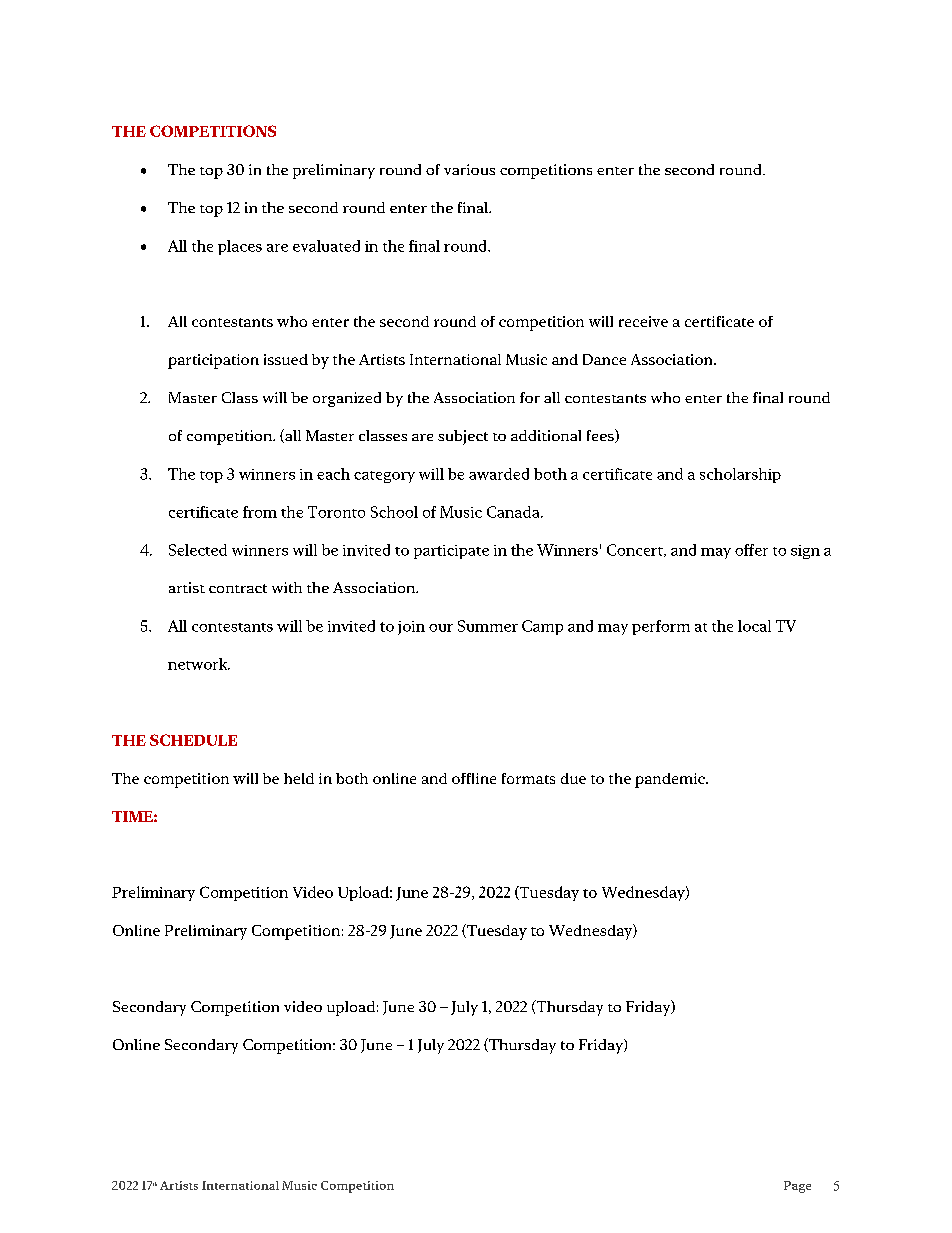  What do you see at coordinates (299, 778) in the image?
I see `held` at bounding box center [299, 778].
